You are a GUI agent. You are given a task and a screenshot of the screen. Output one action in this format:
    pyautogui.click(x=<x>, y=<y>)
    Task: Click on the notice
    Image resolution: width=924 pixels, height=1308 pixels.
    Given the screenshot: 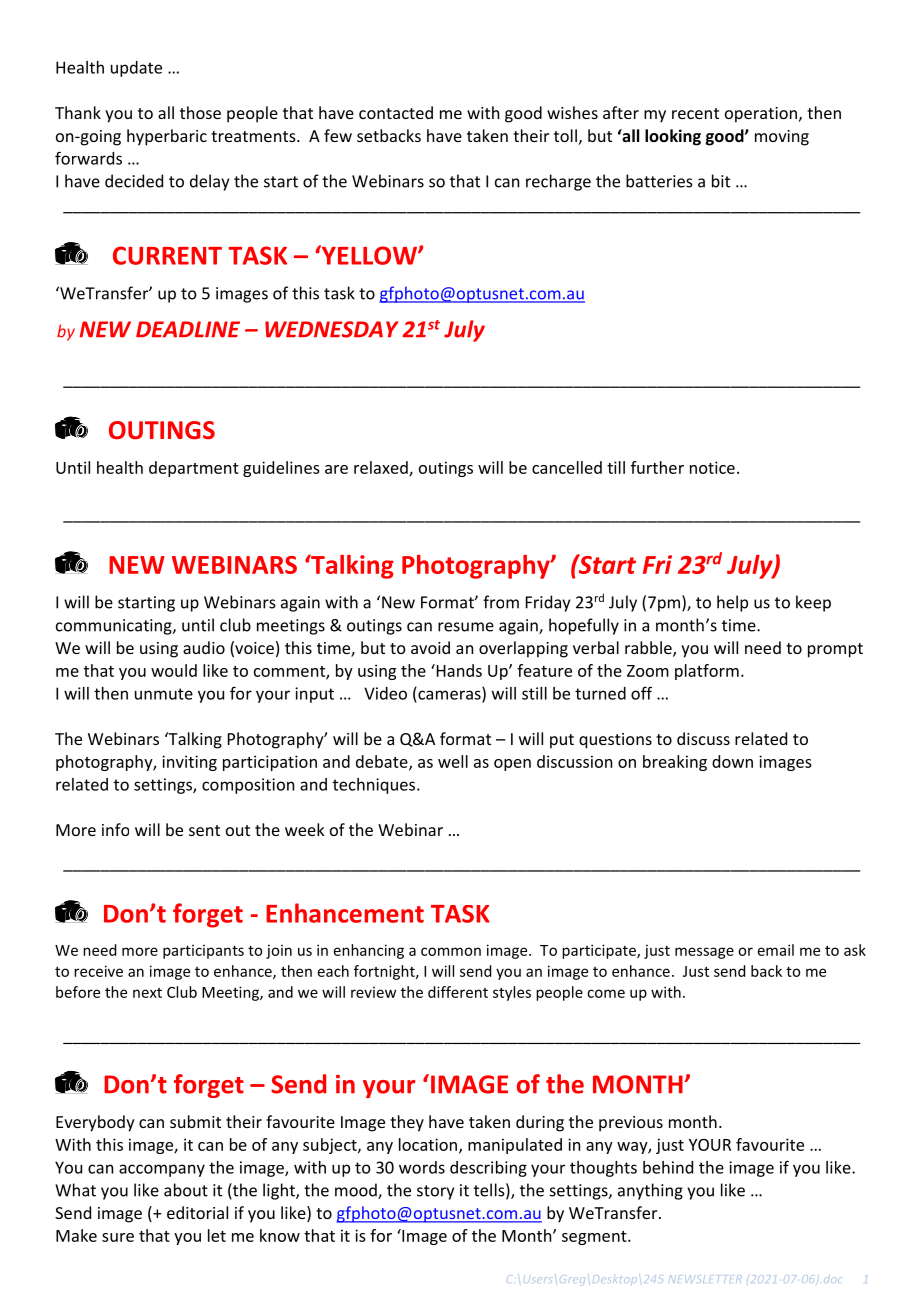 What is the action you would take?
    pyautogui.click(x=712, y=467)
